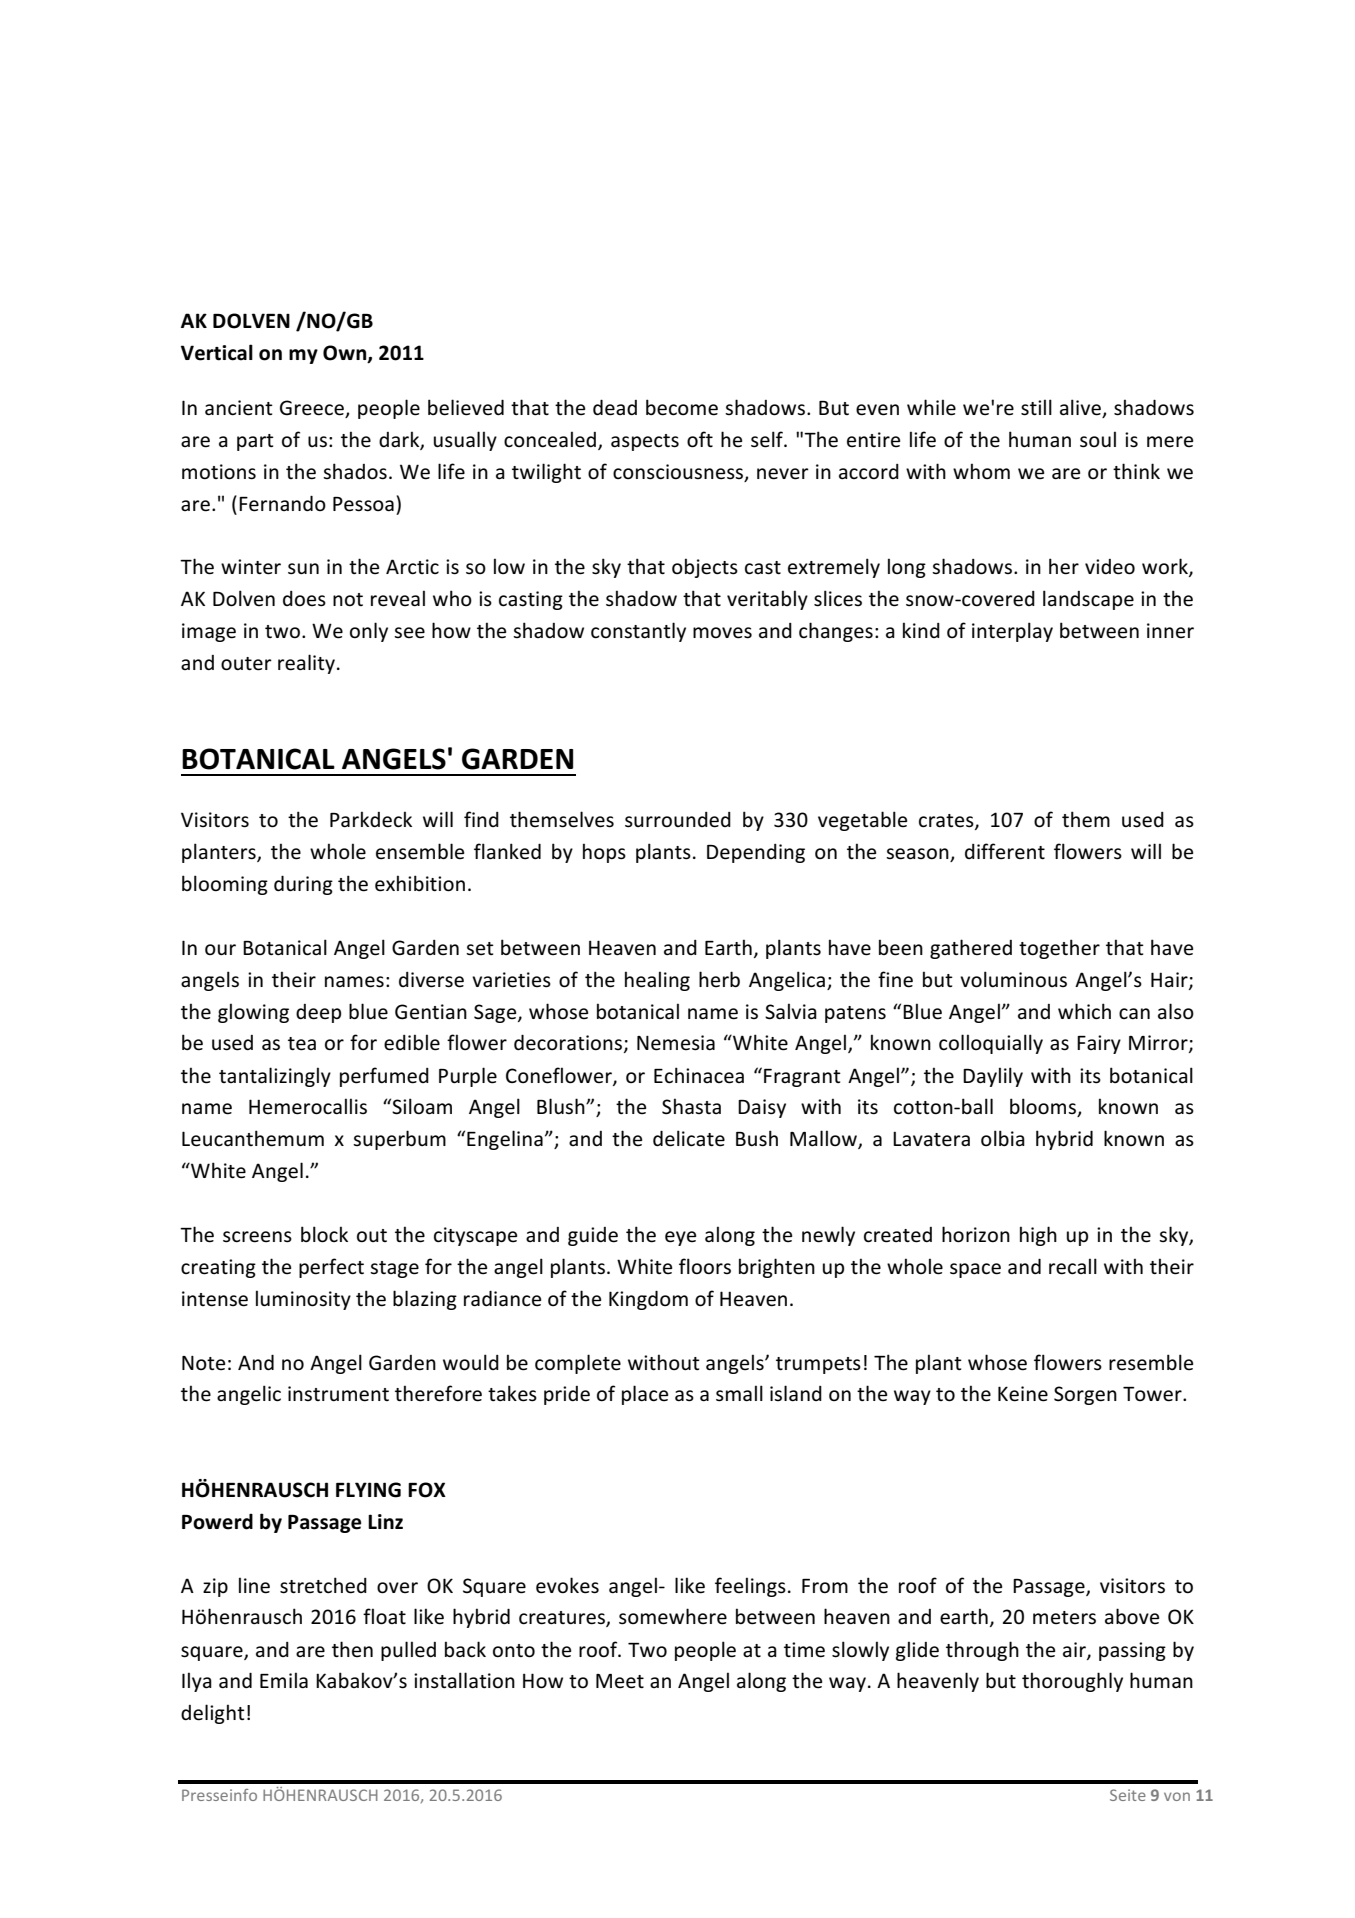  Describe the element at coordinates (620, 1681) in the image. I see `Meet` at that location.
